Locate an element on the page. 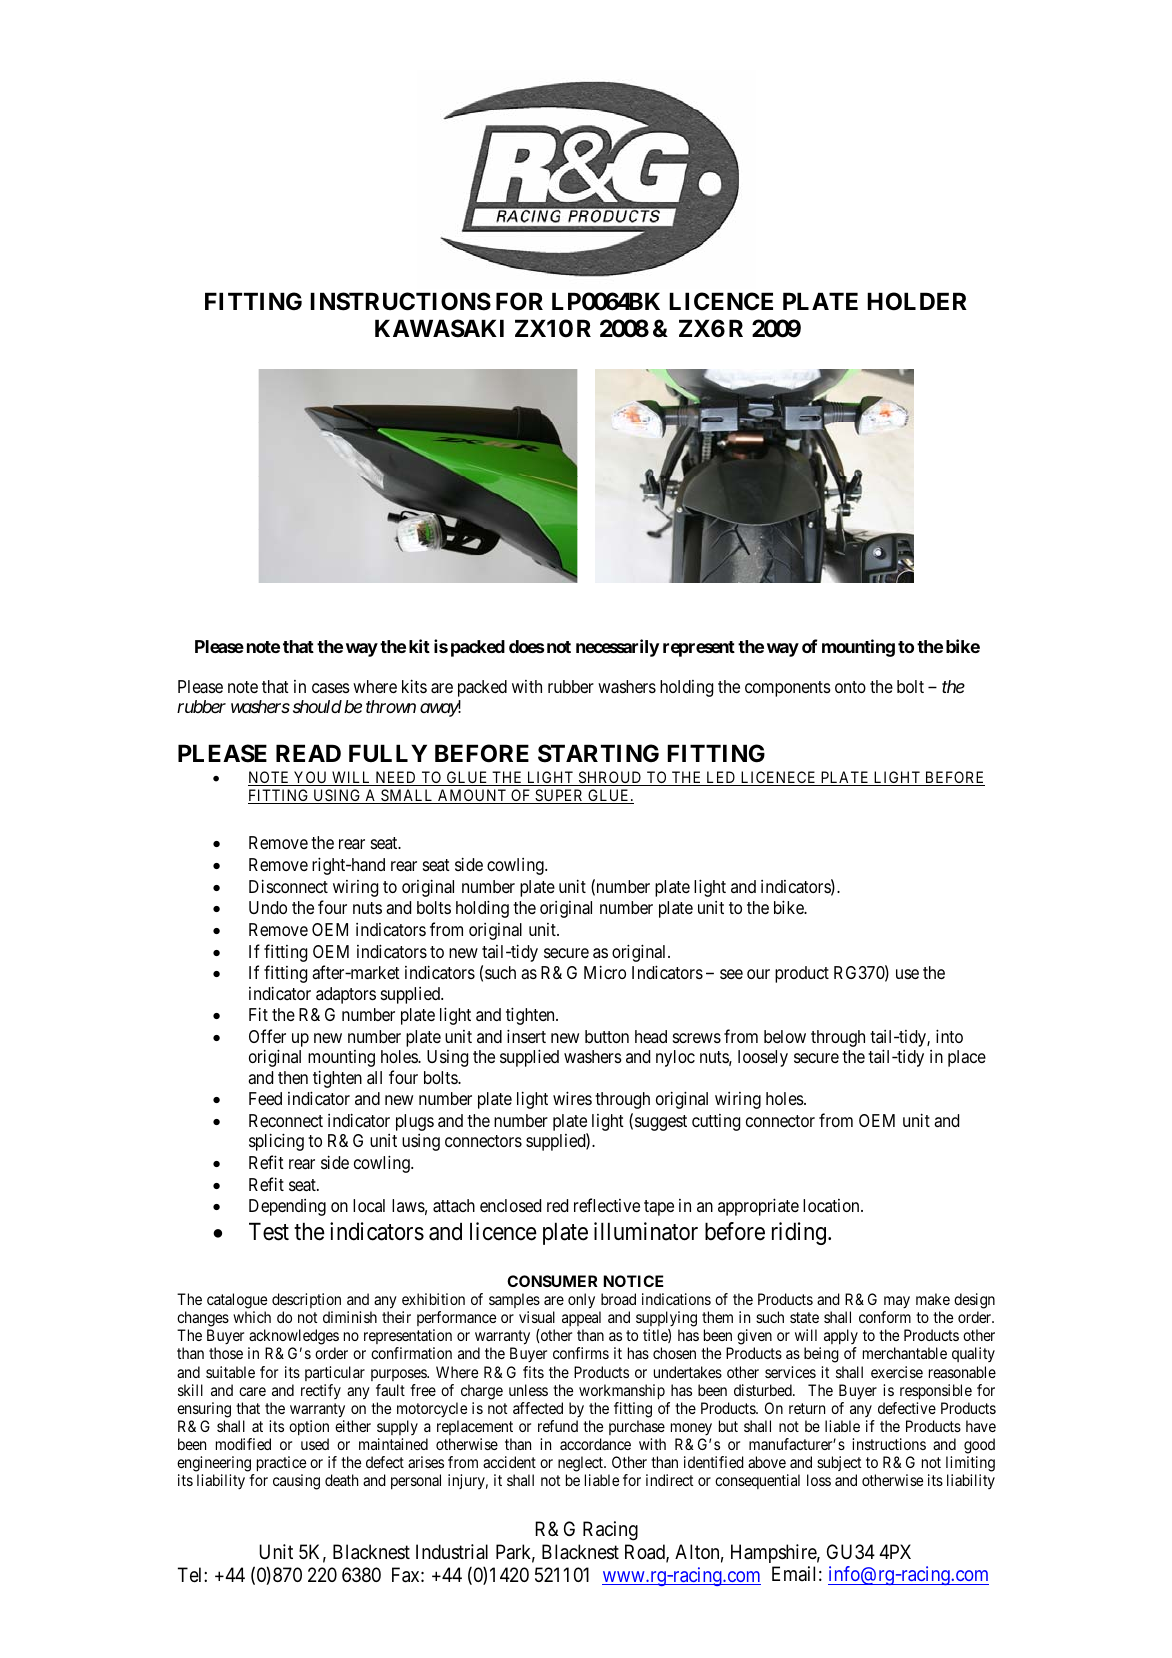 The height and width of the page is (1658, 1172). KAWASAKI is located at coordinates (439, 328).
